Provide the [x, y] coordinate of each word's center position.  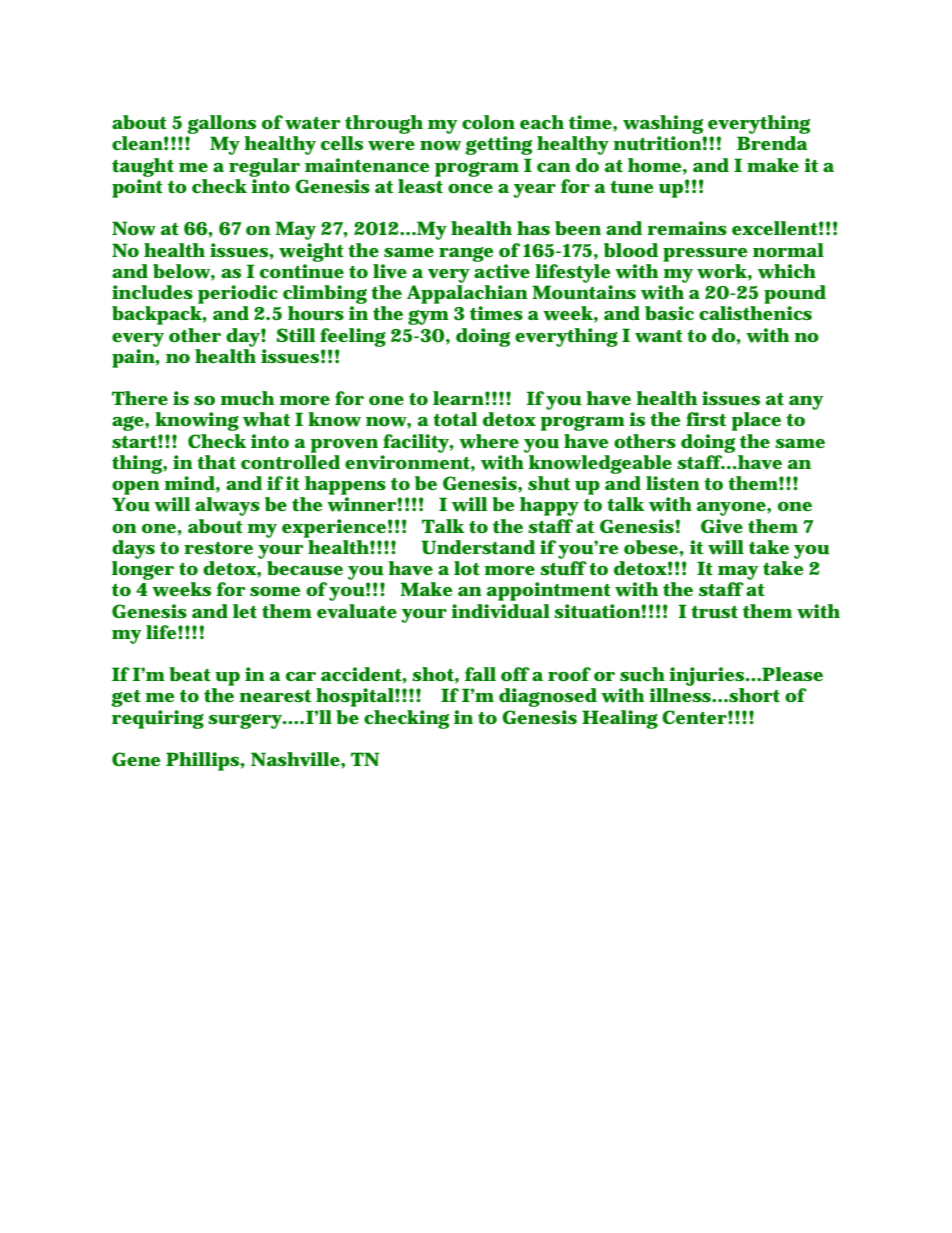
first [706, 419]
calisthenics [755, 313]
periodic [238, 294]
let [245, 611]
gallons [221, 126]
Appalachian [467, 294]
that [216, 462]
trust [714, 612]
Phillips [203, 761]
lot [467, 568]
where [489, 441]
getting [498, 145]
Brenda [772, 143]
